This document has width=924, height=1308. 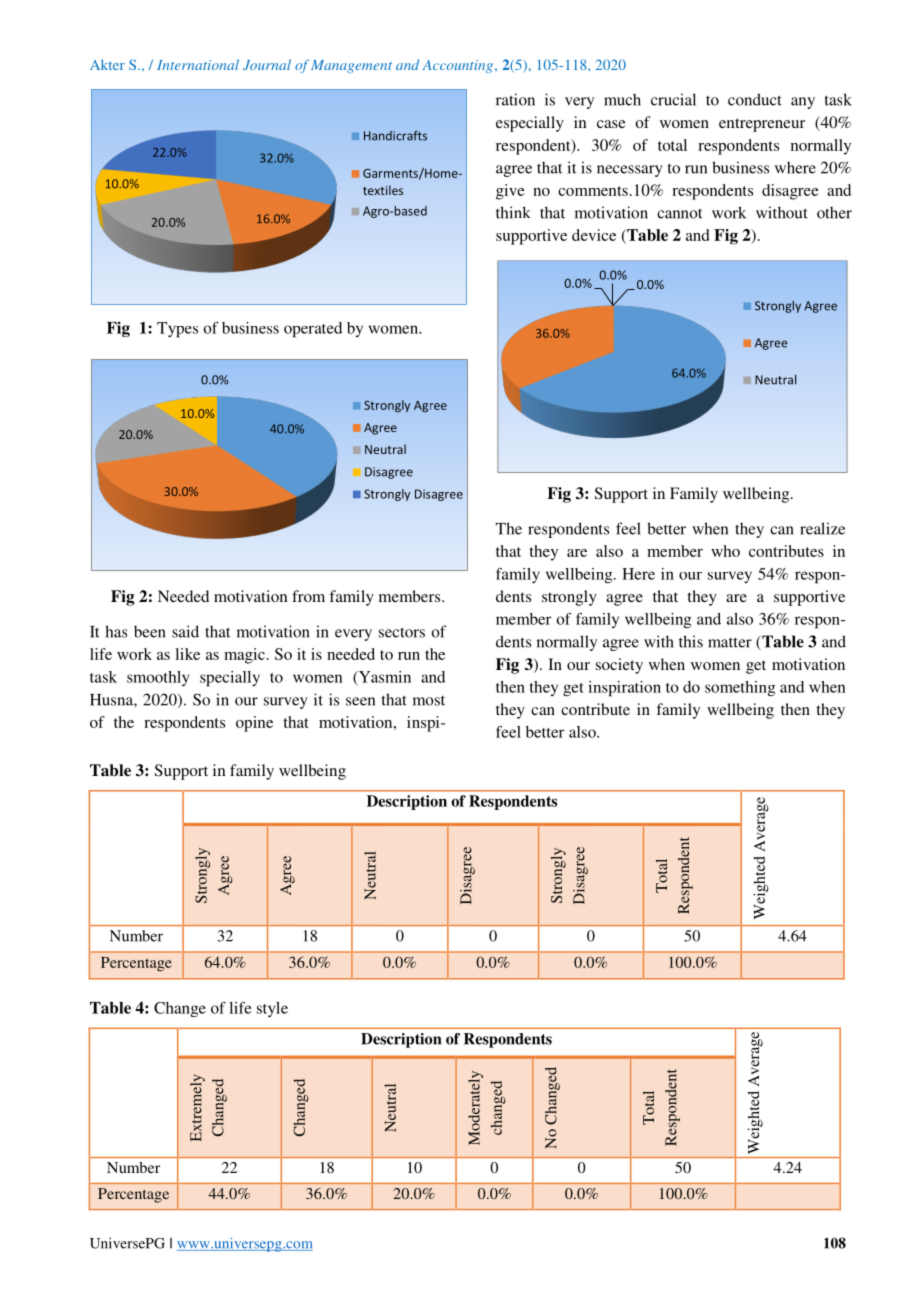 What do you see at coordinates (725, 551) in the document?
I see `who` at bounding box center [725, 551].
